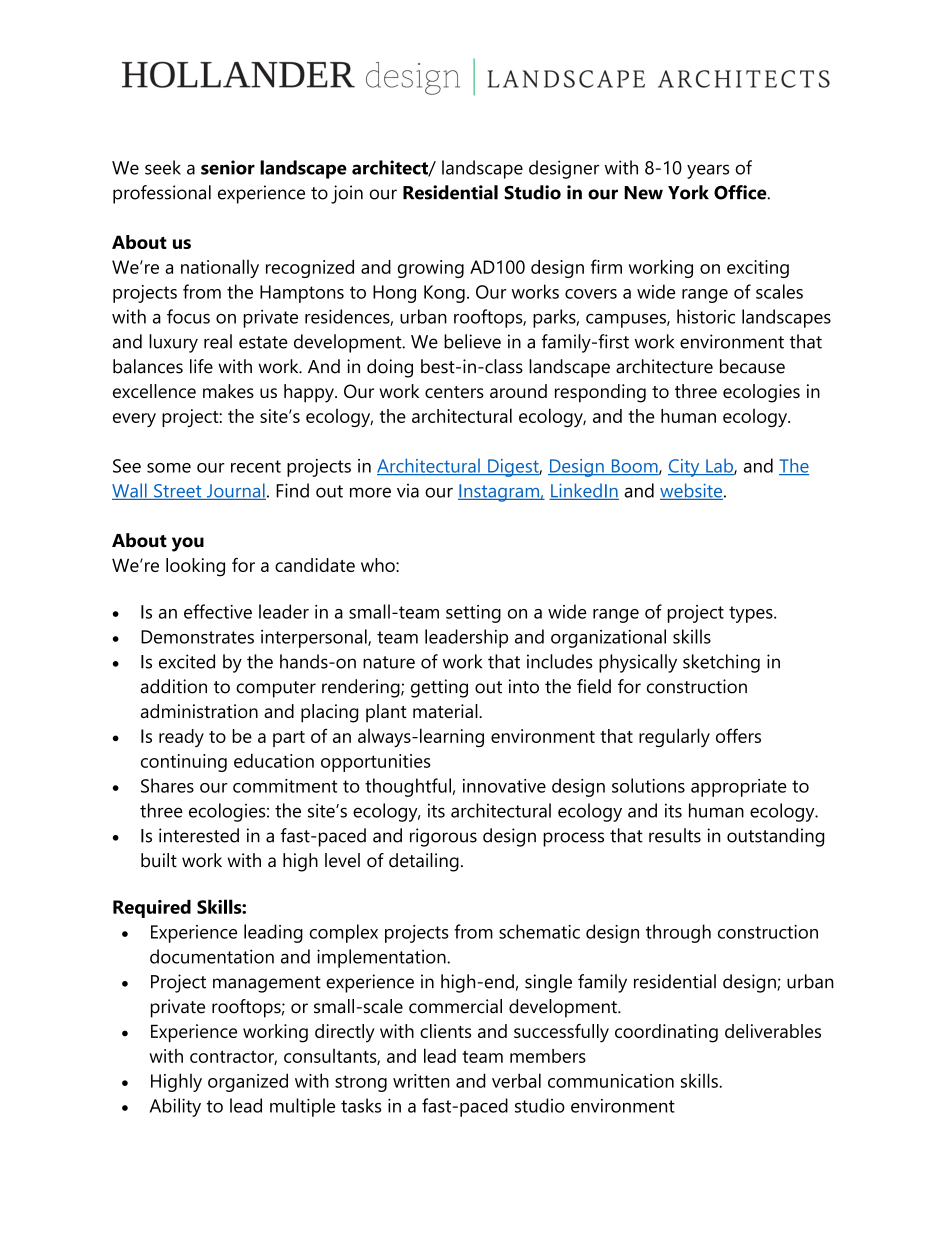 This image has height=1233, width=952. I want to click on Demonstrates, so click(197, 637).
